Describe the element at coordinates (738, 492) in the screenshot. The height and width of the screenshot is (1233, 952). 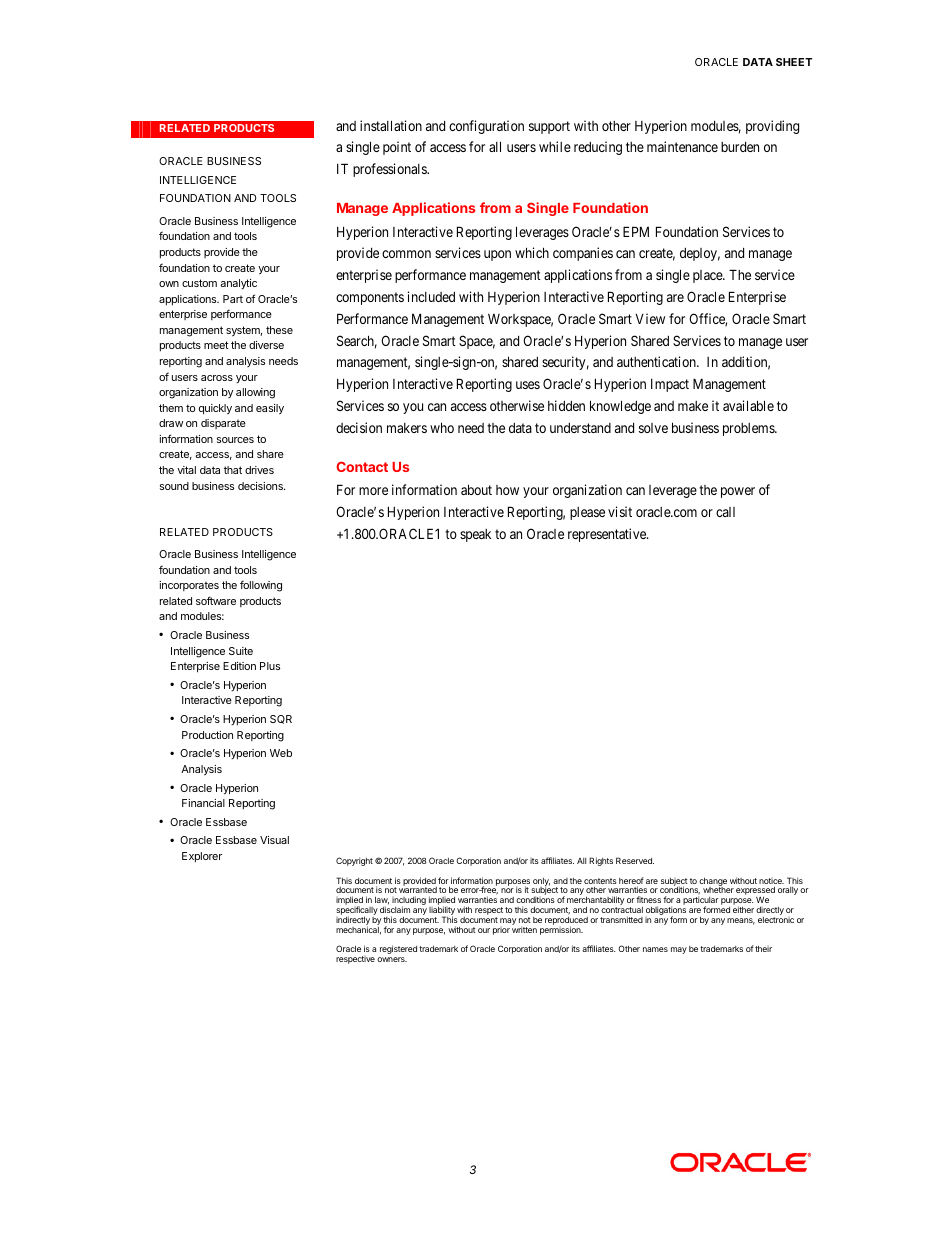
I see `power` at that location.
